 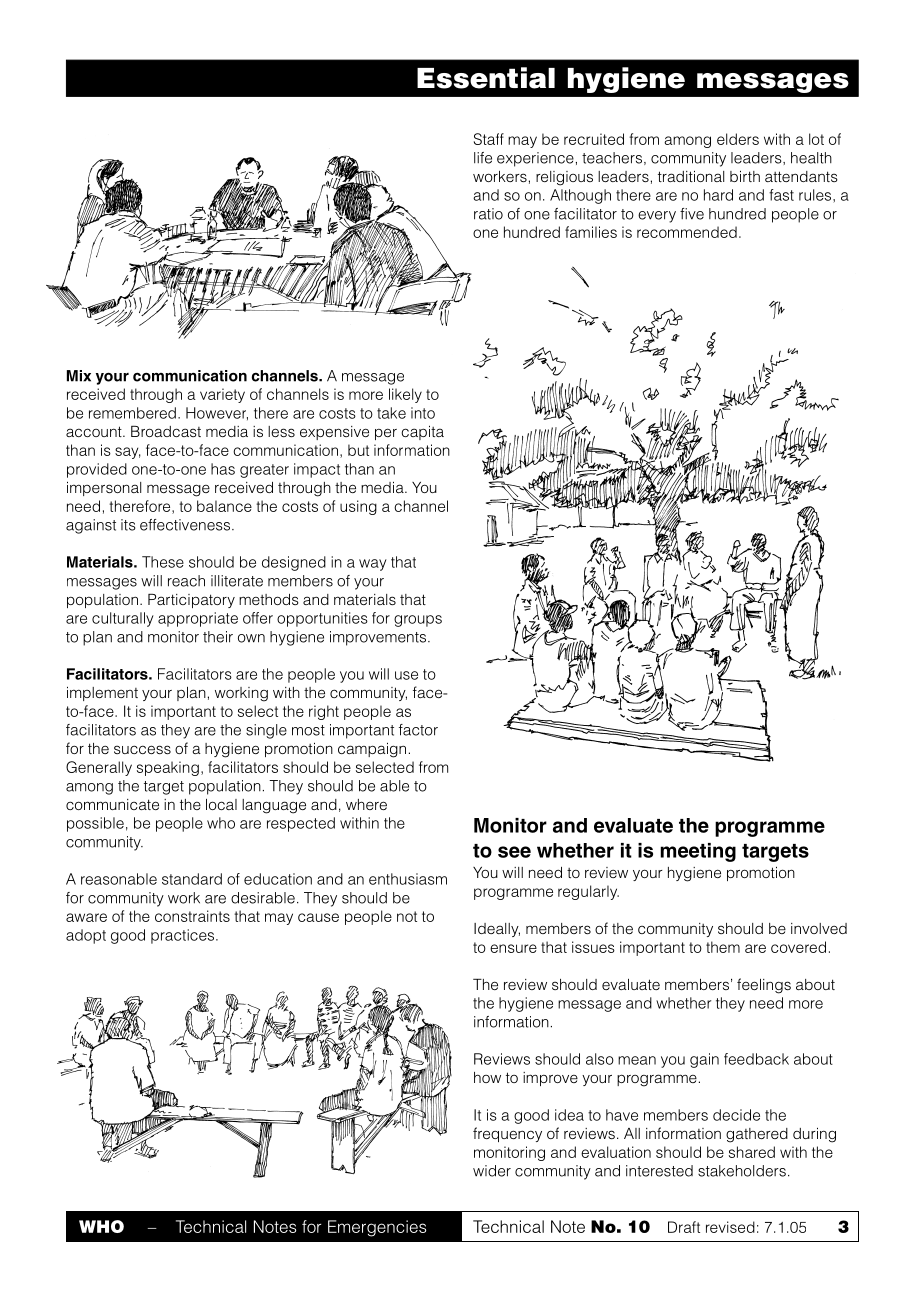 I want to click on see, so click(x=514, y=852).
